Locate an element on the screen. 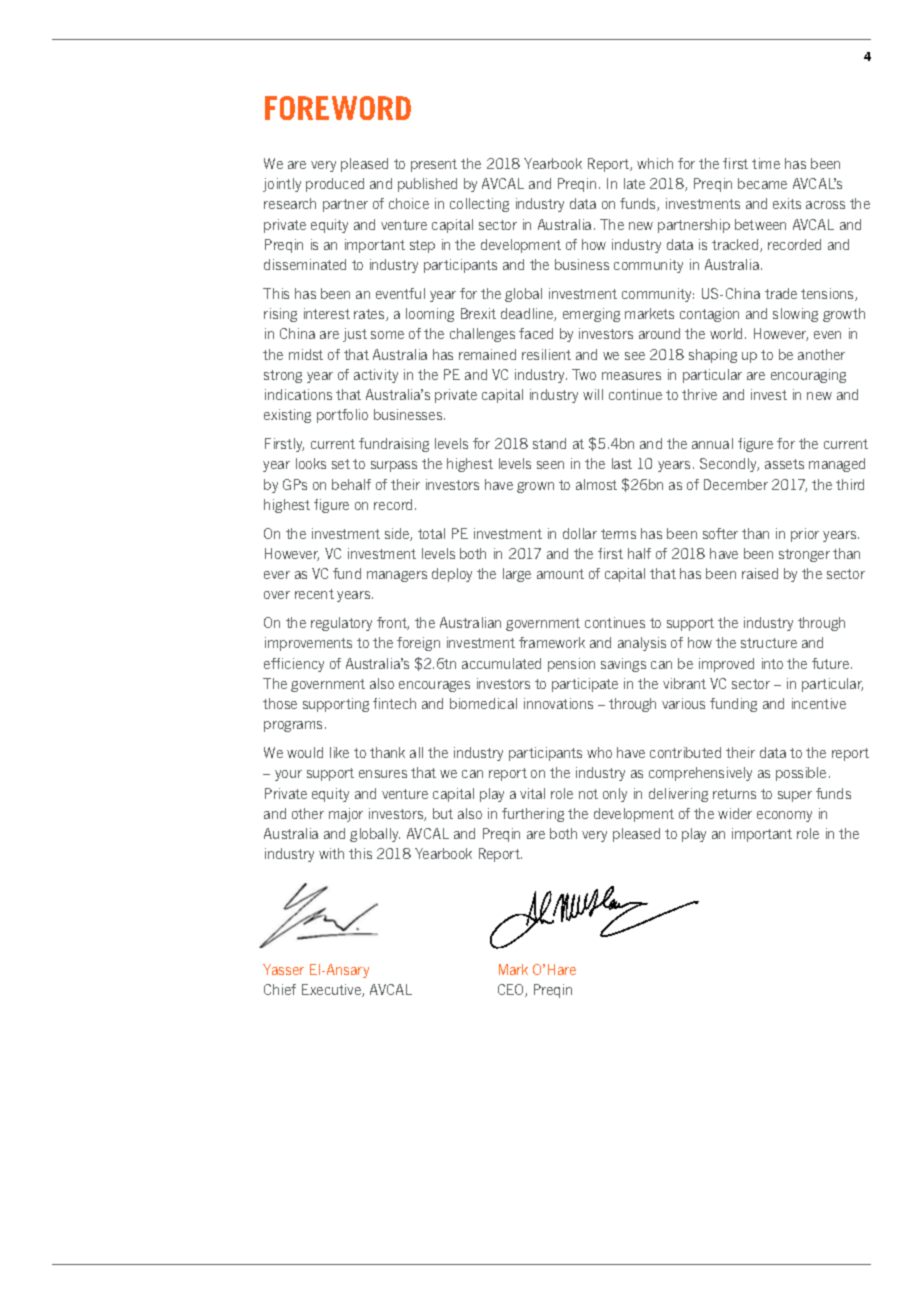 The width and height of the screenshot is (924, 1308). time is located at coordinates (766, 163).
